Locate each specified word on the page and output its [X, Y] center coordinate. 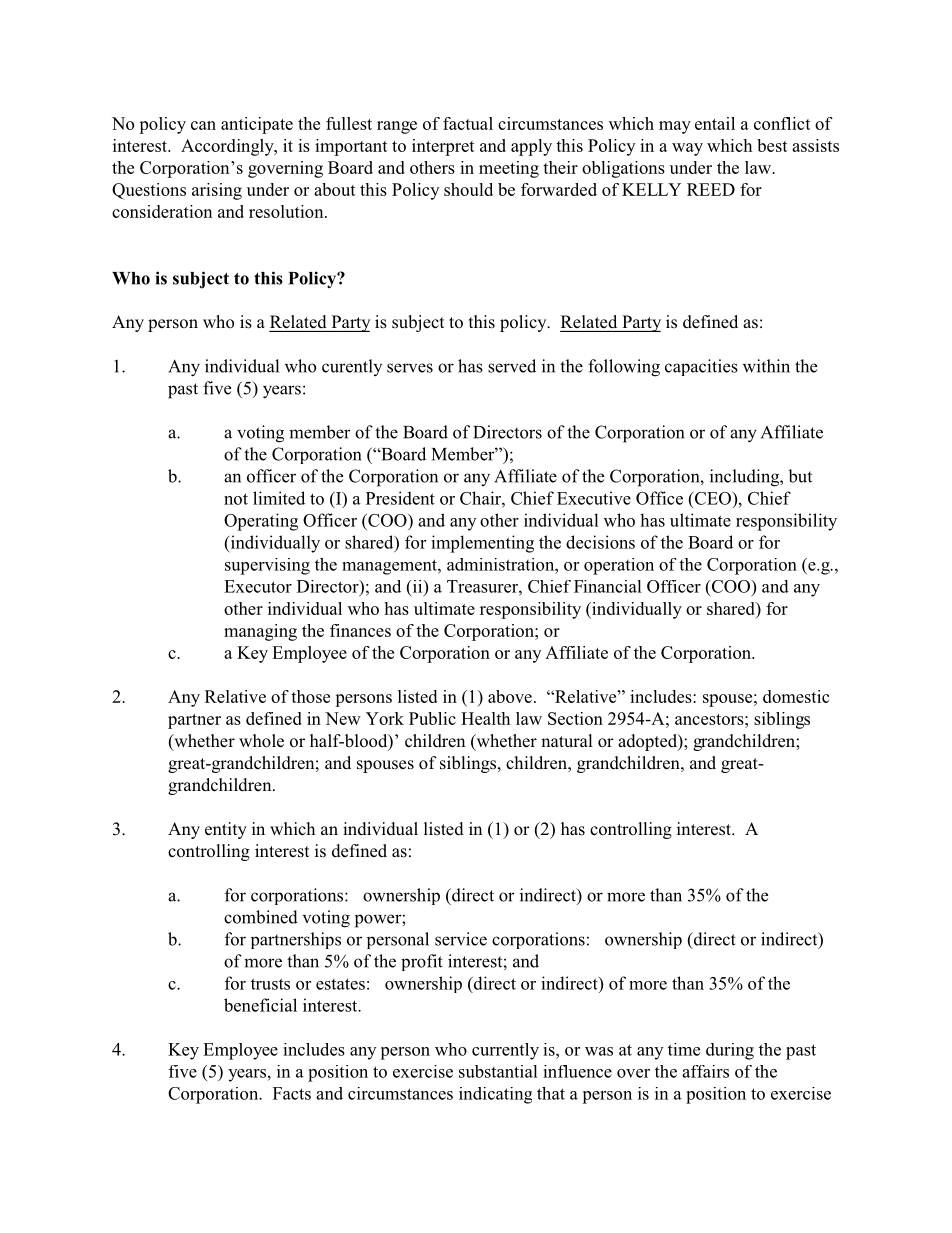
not [236, 499]
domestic [796, 696]
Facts [292, 1093]
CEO [713, 498]
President [400, 498]
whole [261, 741]
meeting [509, 169]
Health [485, 718]
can [203, 125]
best [772, 145]
